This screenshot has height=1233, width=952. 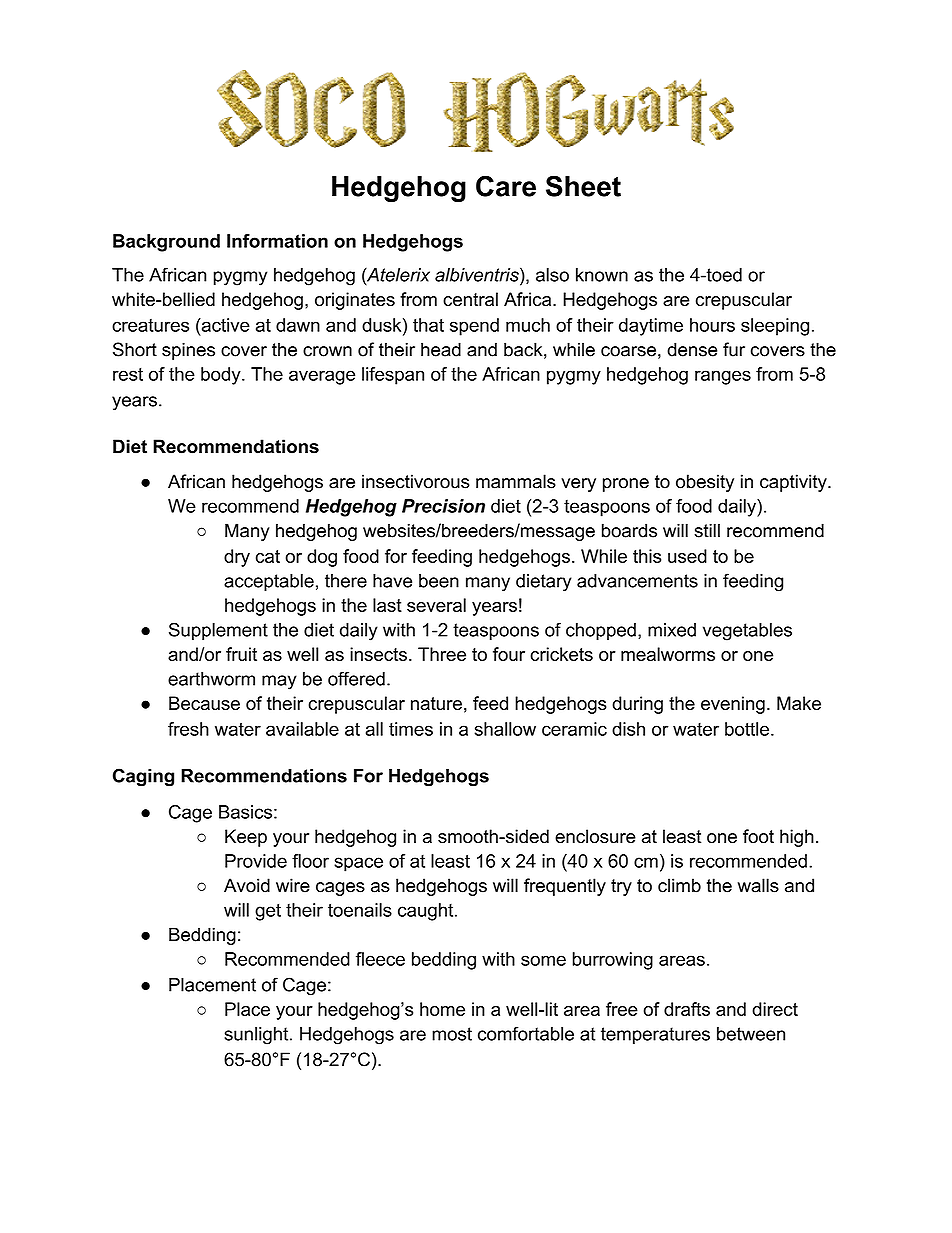 I want to click on Keep, so click(x=246, y=838).
